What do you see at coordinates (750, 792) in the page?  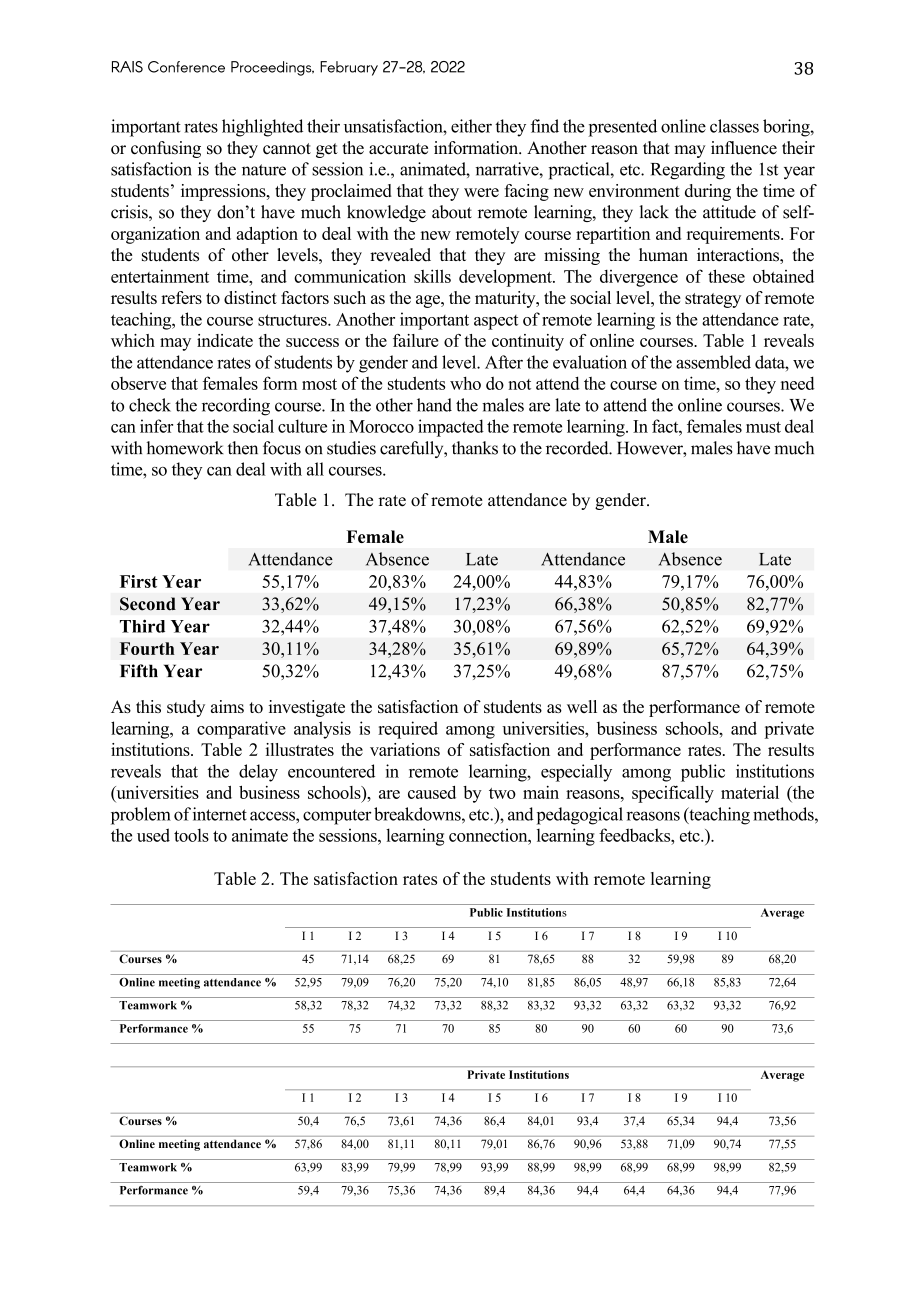 I see `material` at bounding box center [750, 792].
